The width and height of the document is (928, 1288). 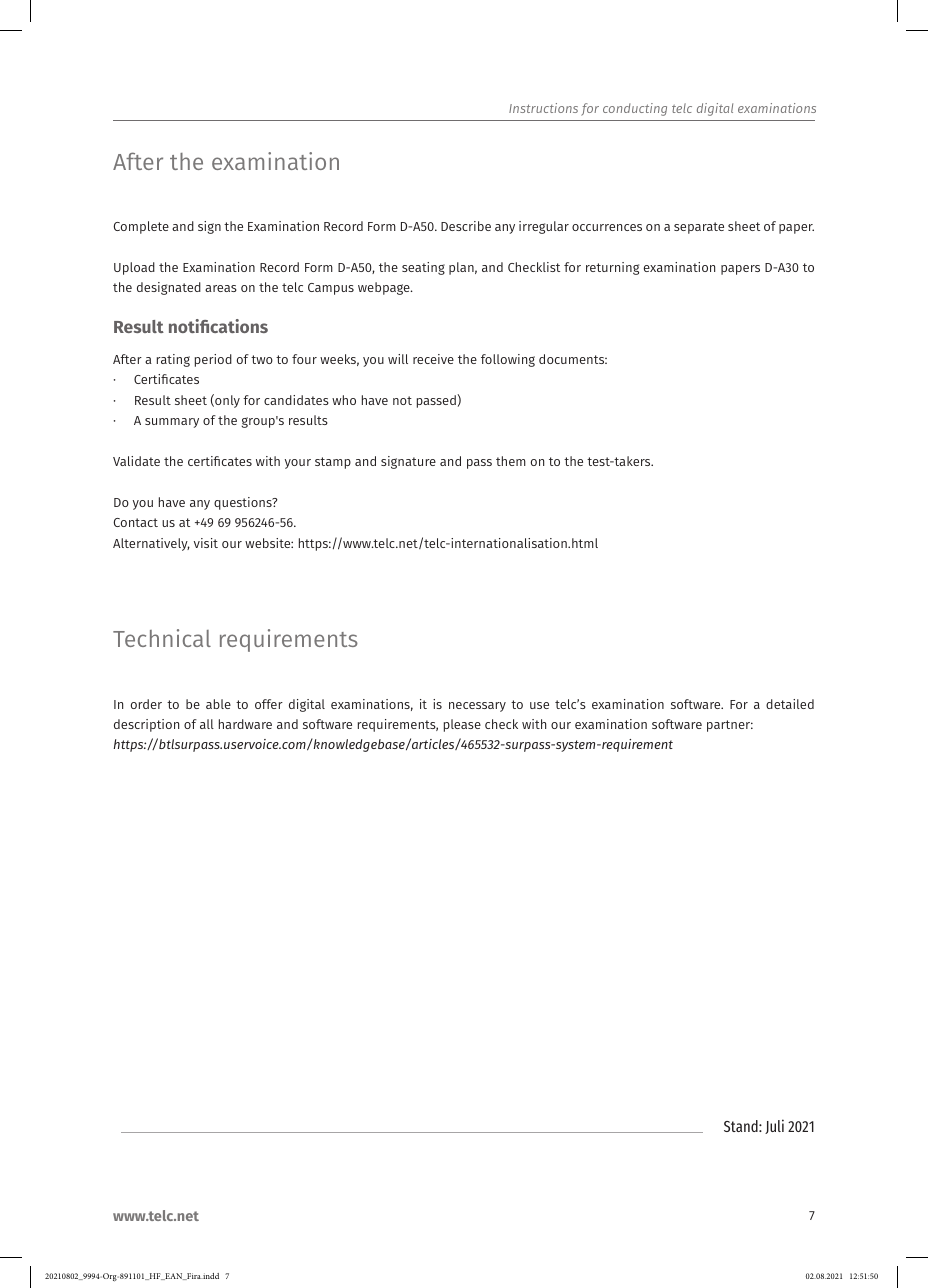 I want to click on Technical, so click(x=162, y=638).
